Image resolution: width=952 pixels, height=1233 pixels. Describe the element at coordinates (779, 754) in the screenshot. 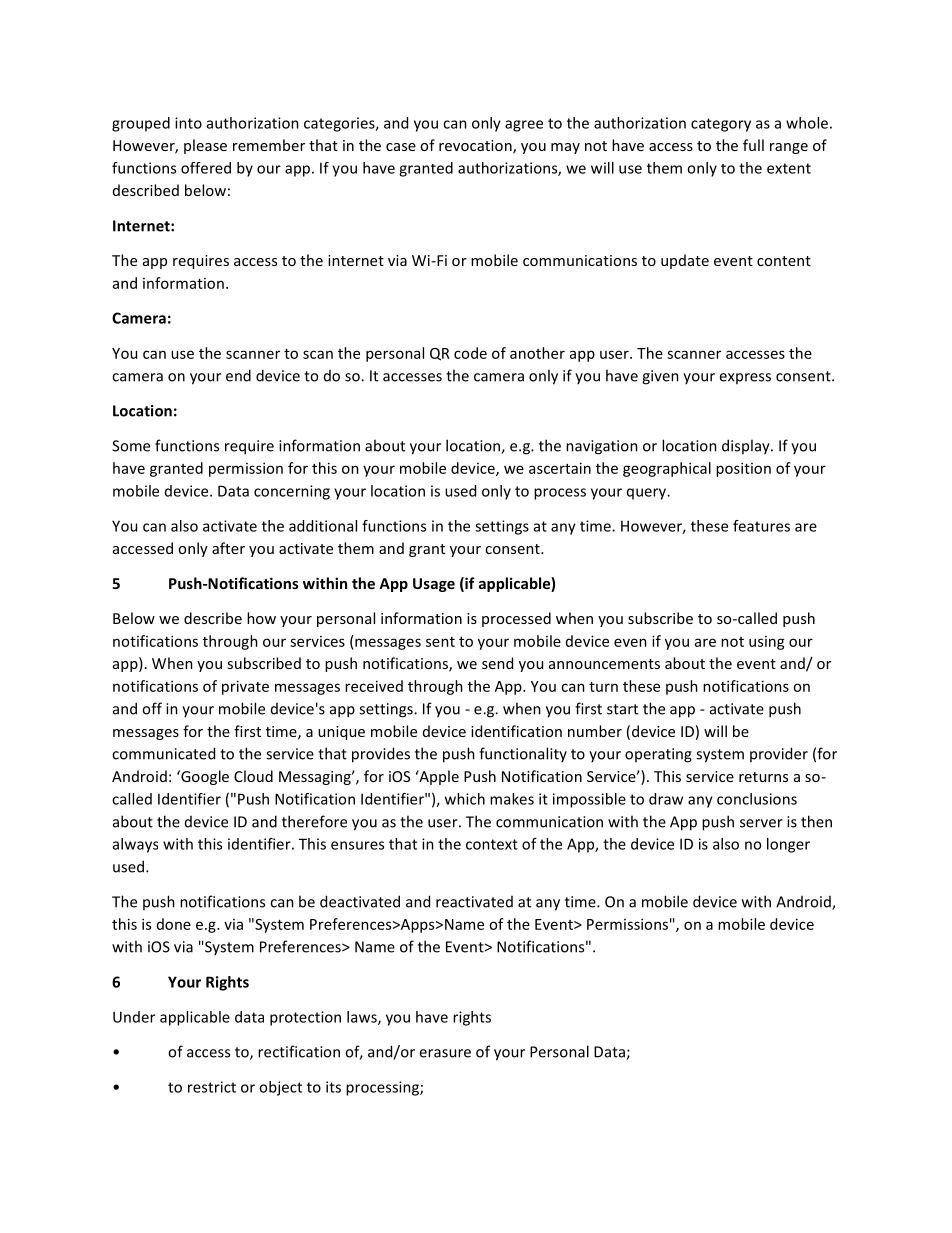

I see `provider` at that location.
